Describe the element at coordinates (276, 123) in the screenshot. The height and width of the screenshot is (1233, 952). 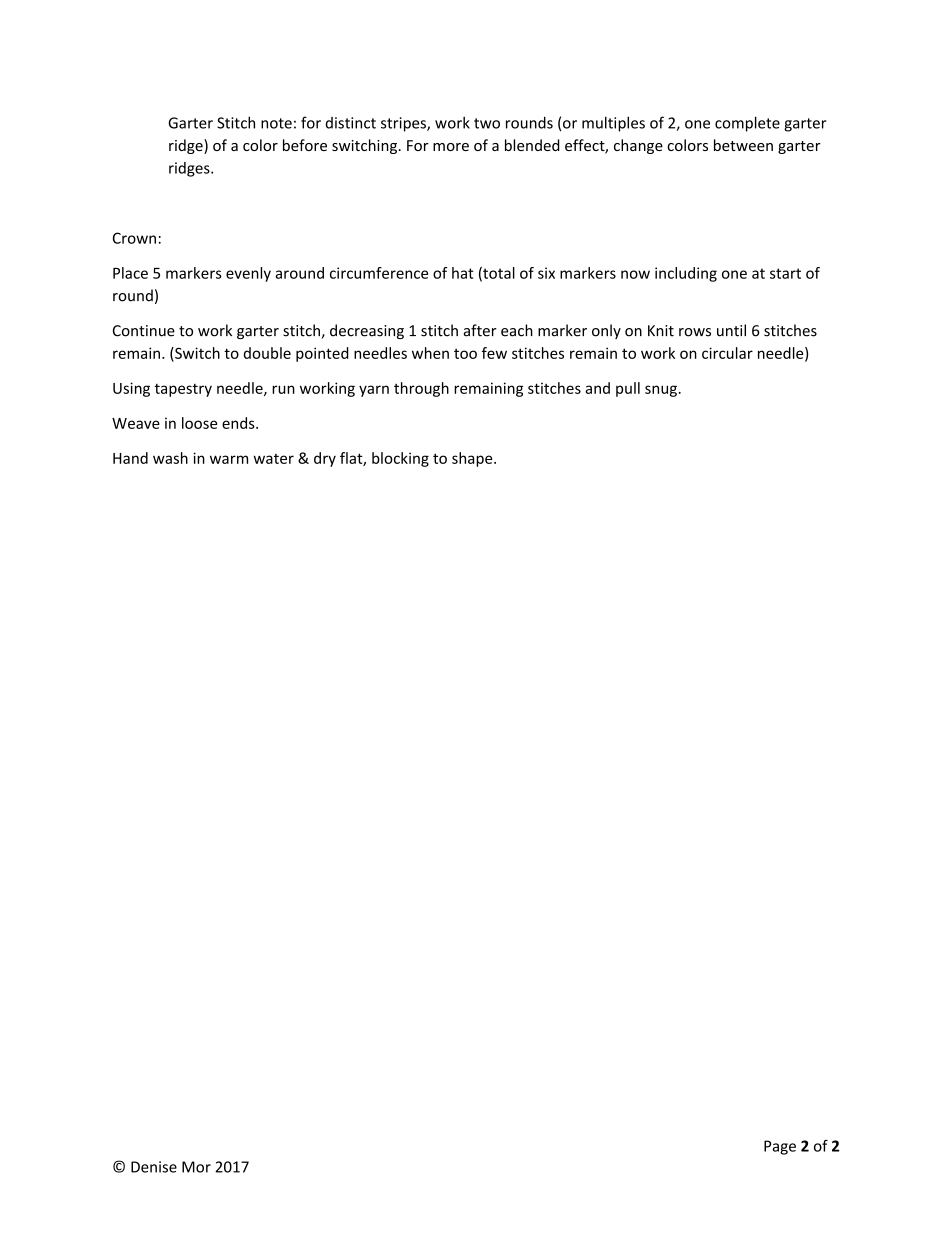
I see `note` at that location.
